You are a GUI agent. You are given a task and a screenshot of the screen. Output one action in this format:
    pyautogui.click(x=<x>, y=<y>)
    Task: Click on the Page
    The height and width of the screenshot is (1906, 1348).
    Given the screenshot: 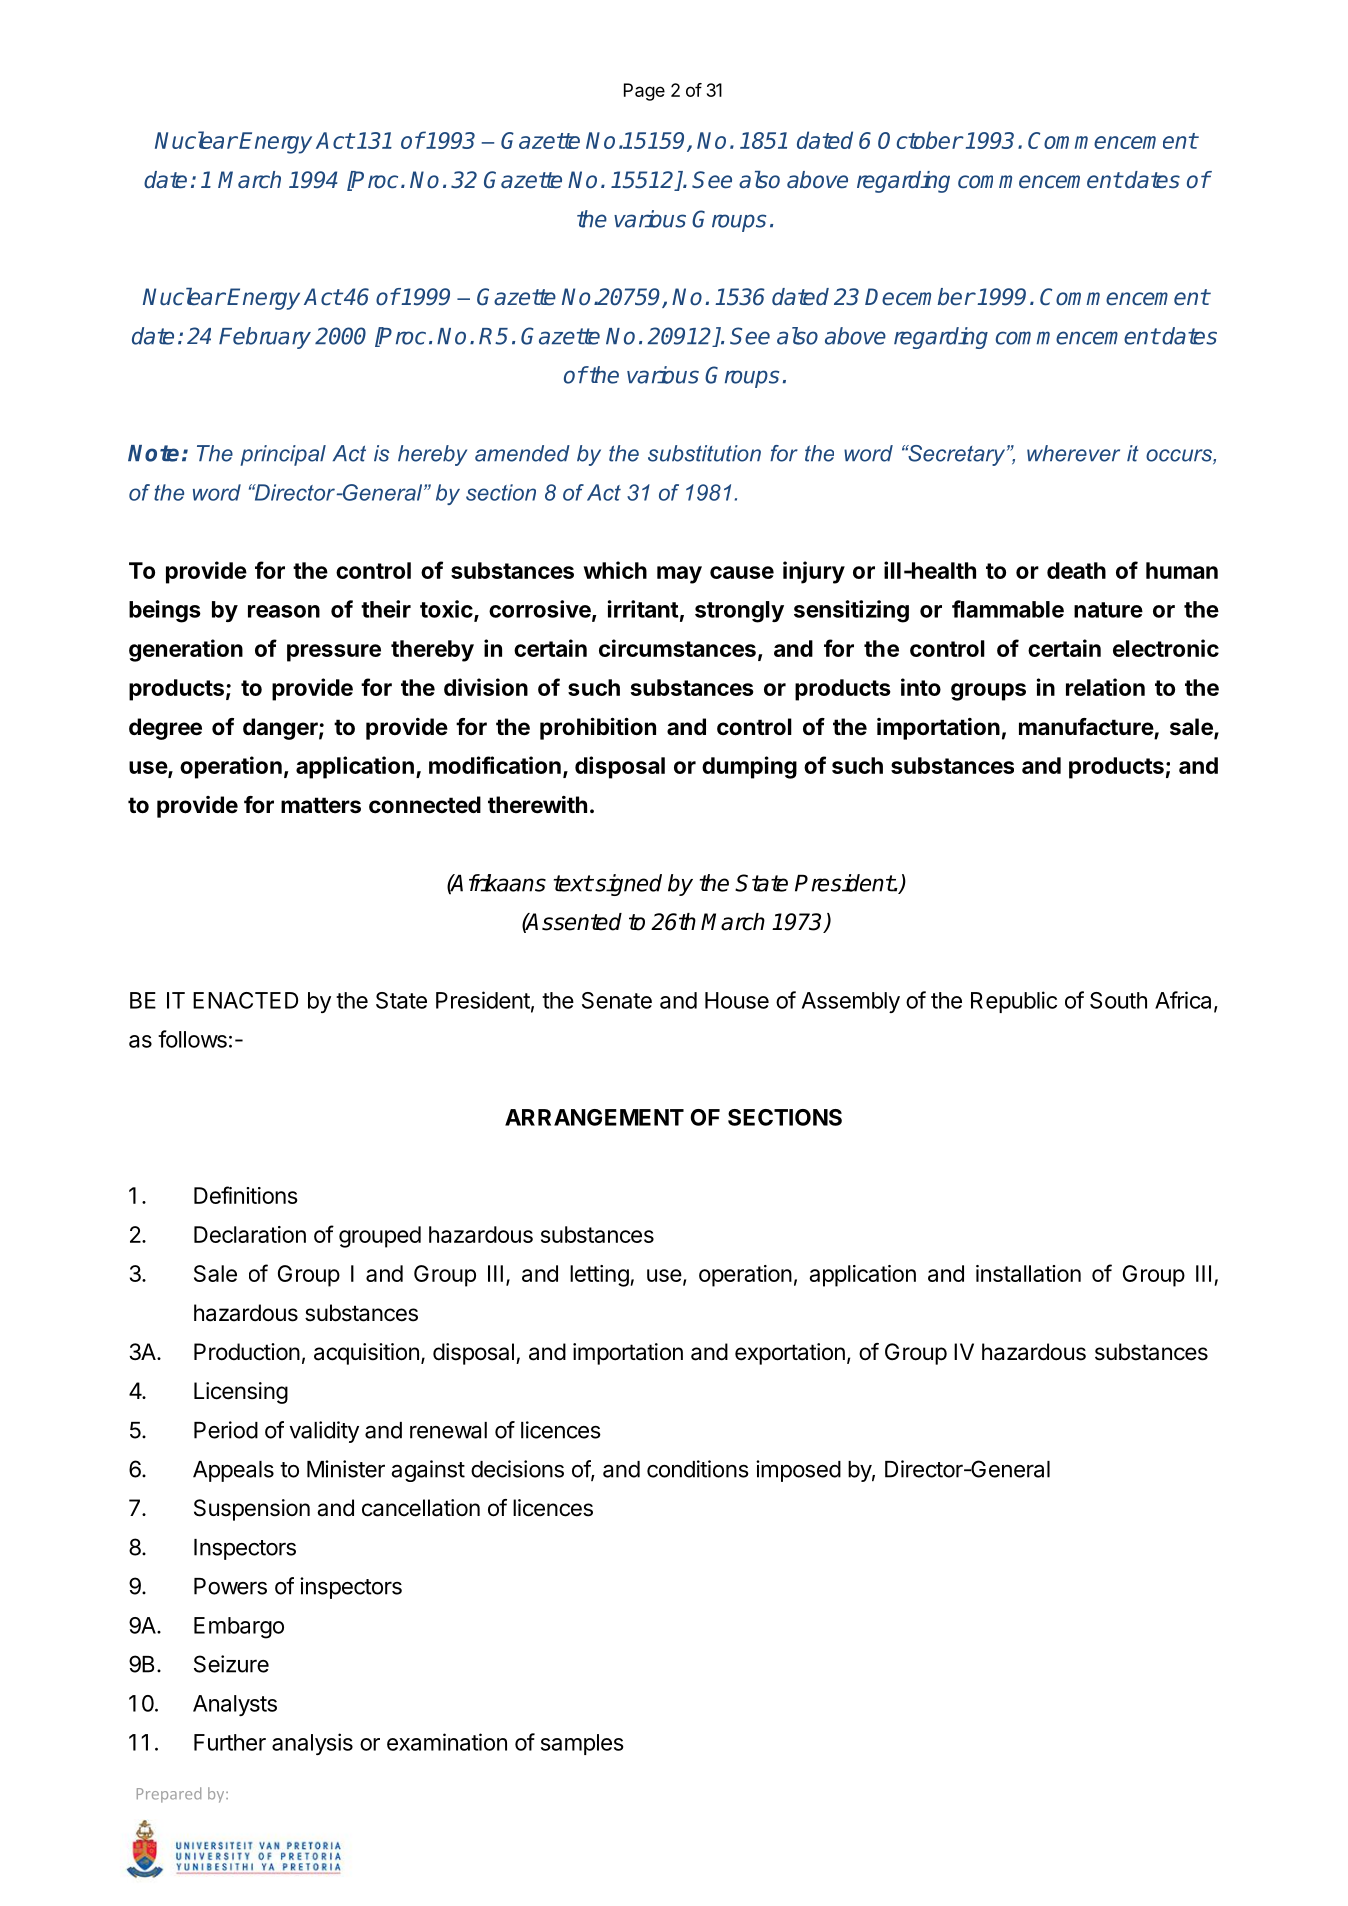 What is the action you would take?
    pyautogui.click(x=644, y=92)
